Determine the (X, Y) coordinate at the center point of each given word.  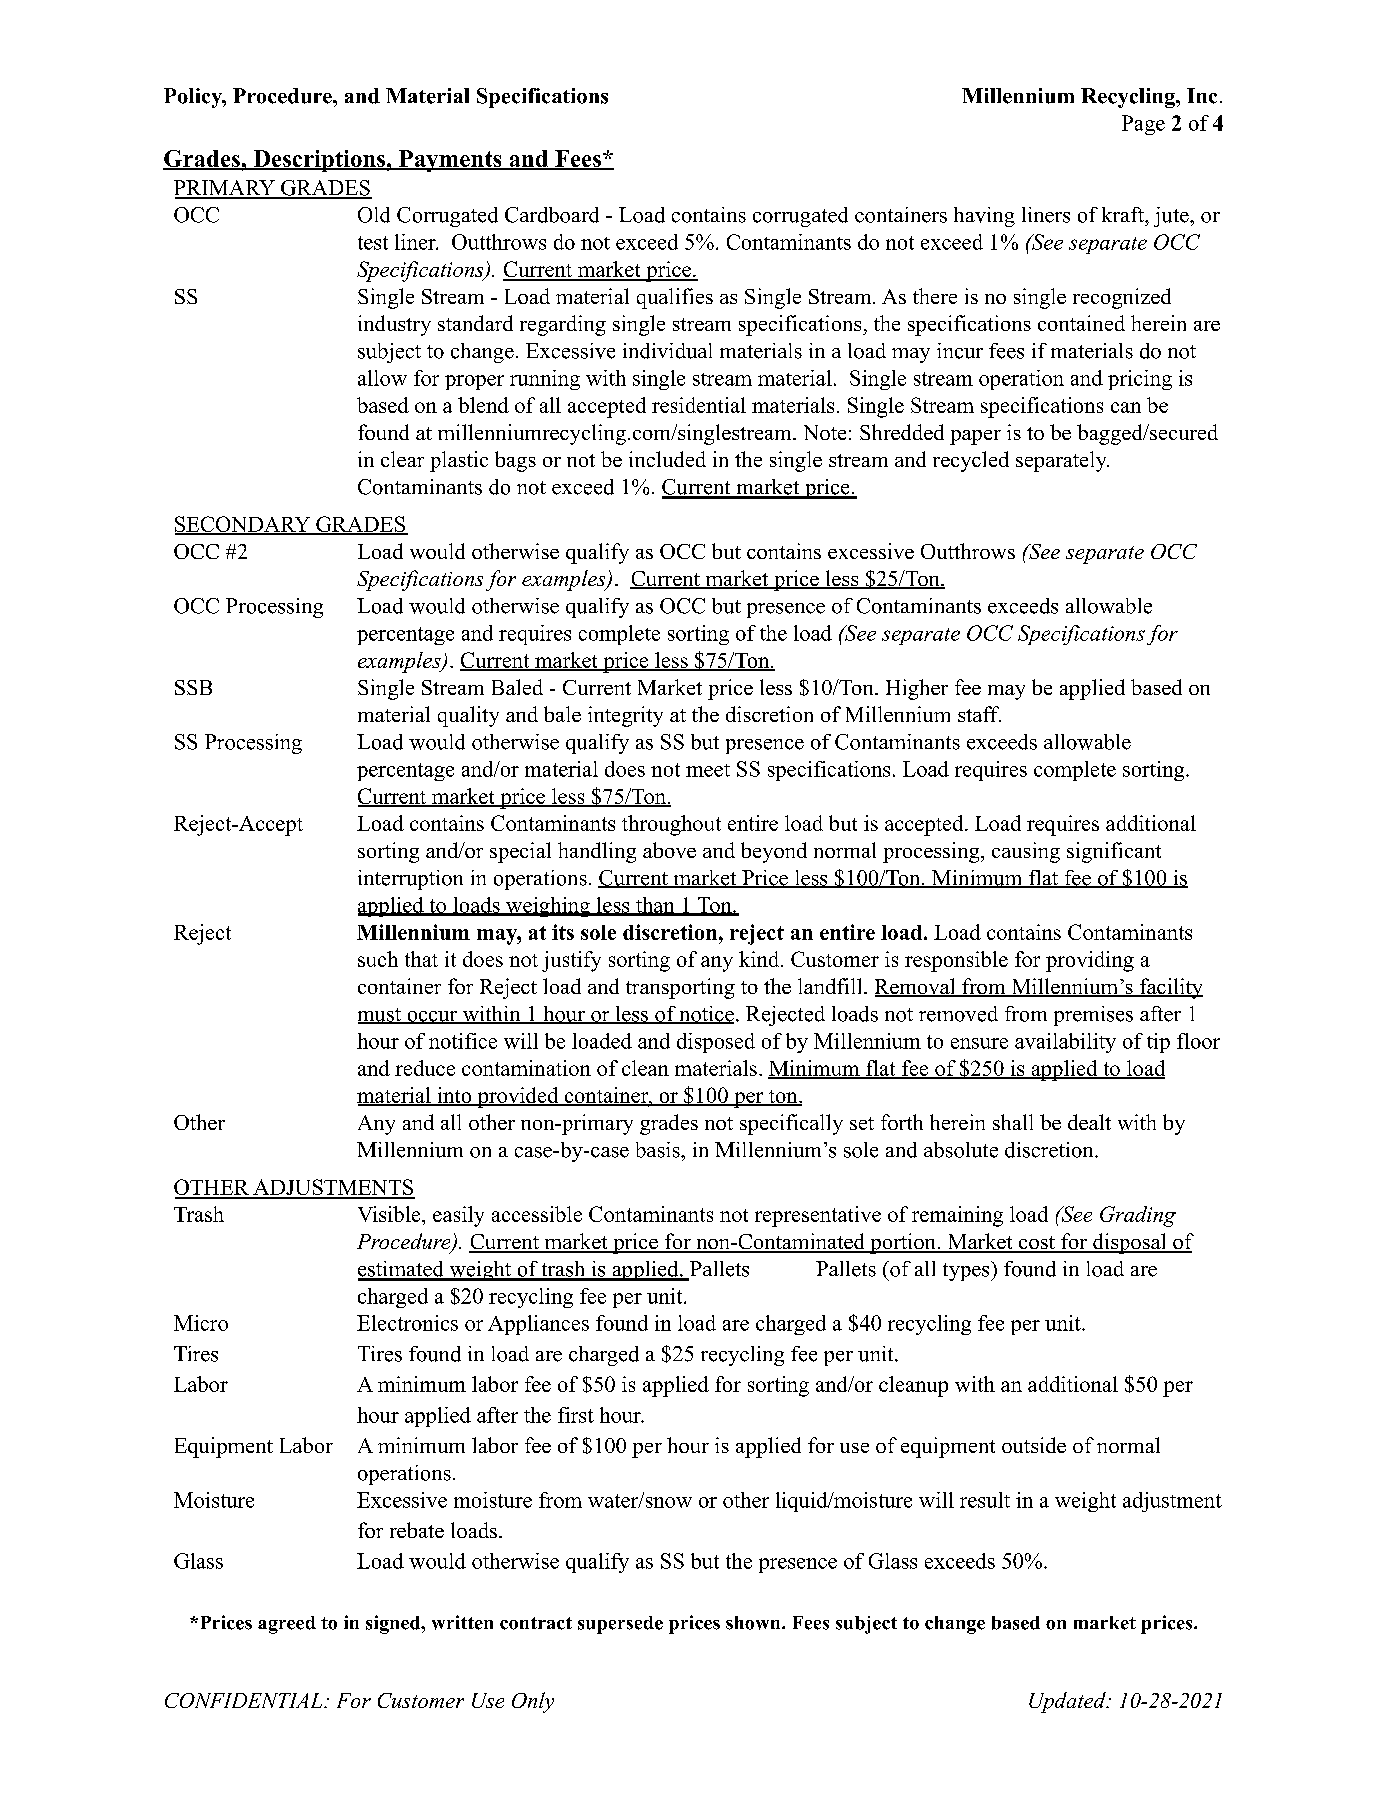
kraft (1124, 214)
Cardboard (552, 215)
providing (1090, 961)
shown (754, 1623)
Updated (1068, 1702)
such (378, 959)
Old (374, 215)
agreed (287, 1625)
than (655, 906)
